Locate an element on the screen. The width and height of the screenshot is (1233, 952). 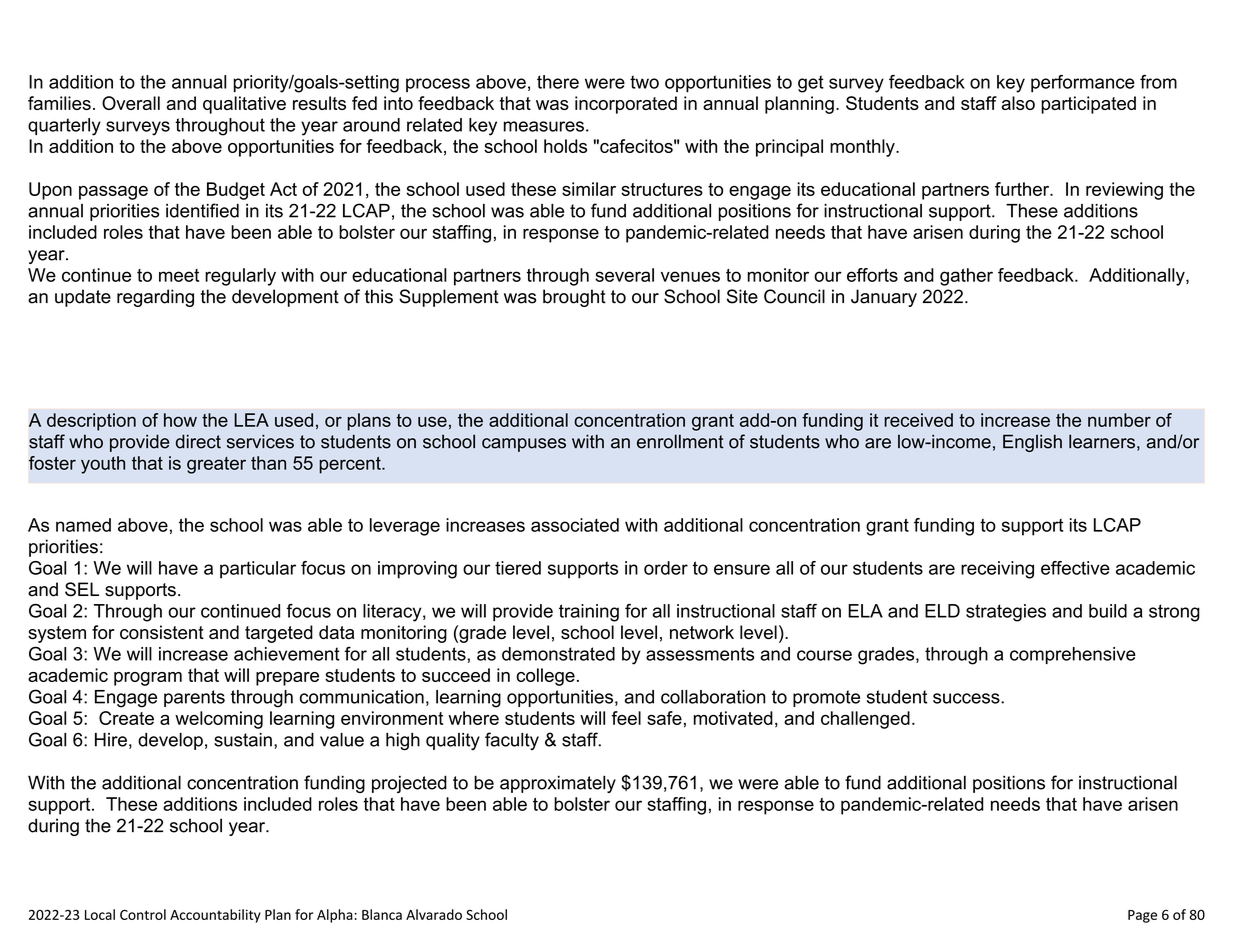
feel is located at coordinates (626, 718).
